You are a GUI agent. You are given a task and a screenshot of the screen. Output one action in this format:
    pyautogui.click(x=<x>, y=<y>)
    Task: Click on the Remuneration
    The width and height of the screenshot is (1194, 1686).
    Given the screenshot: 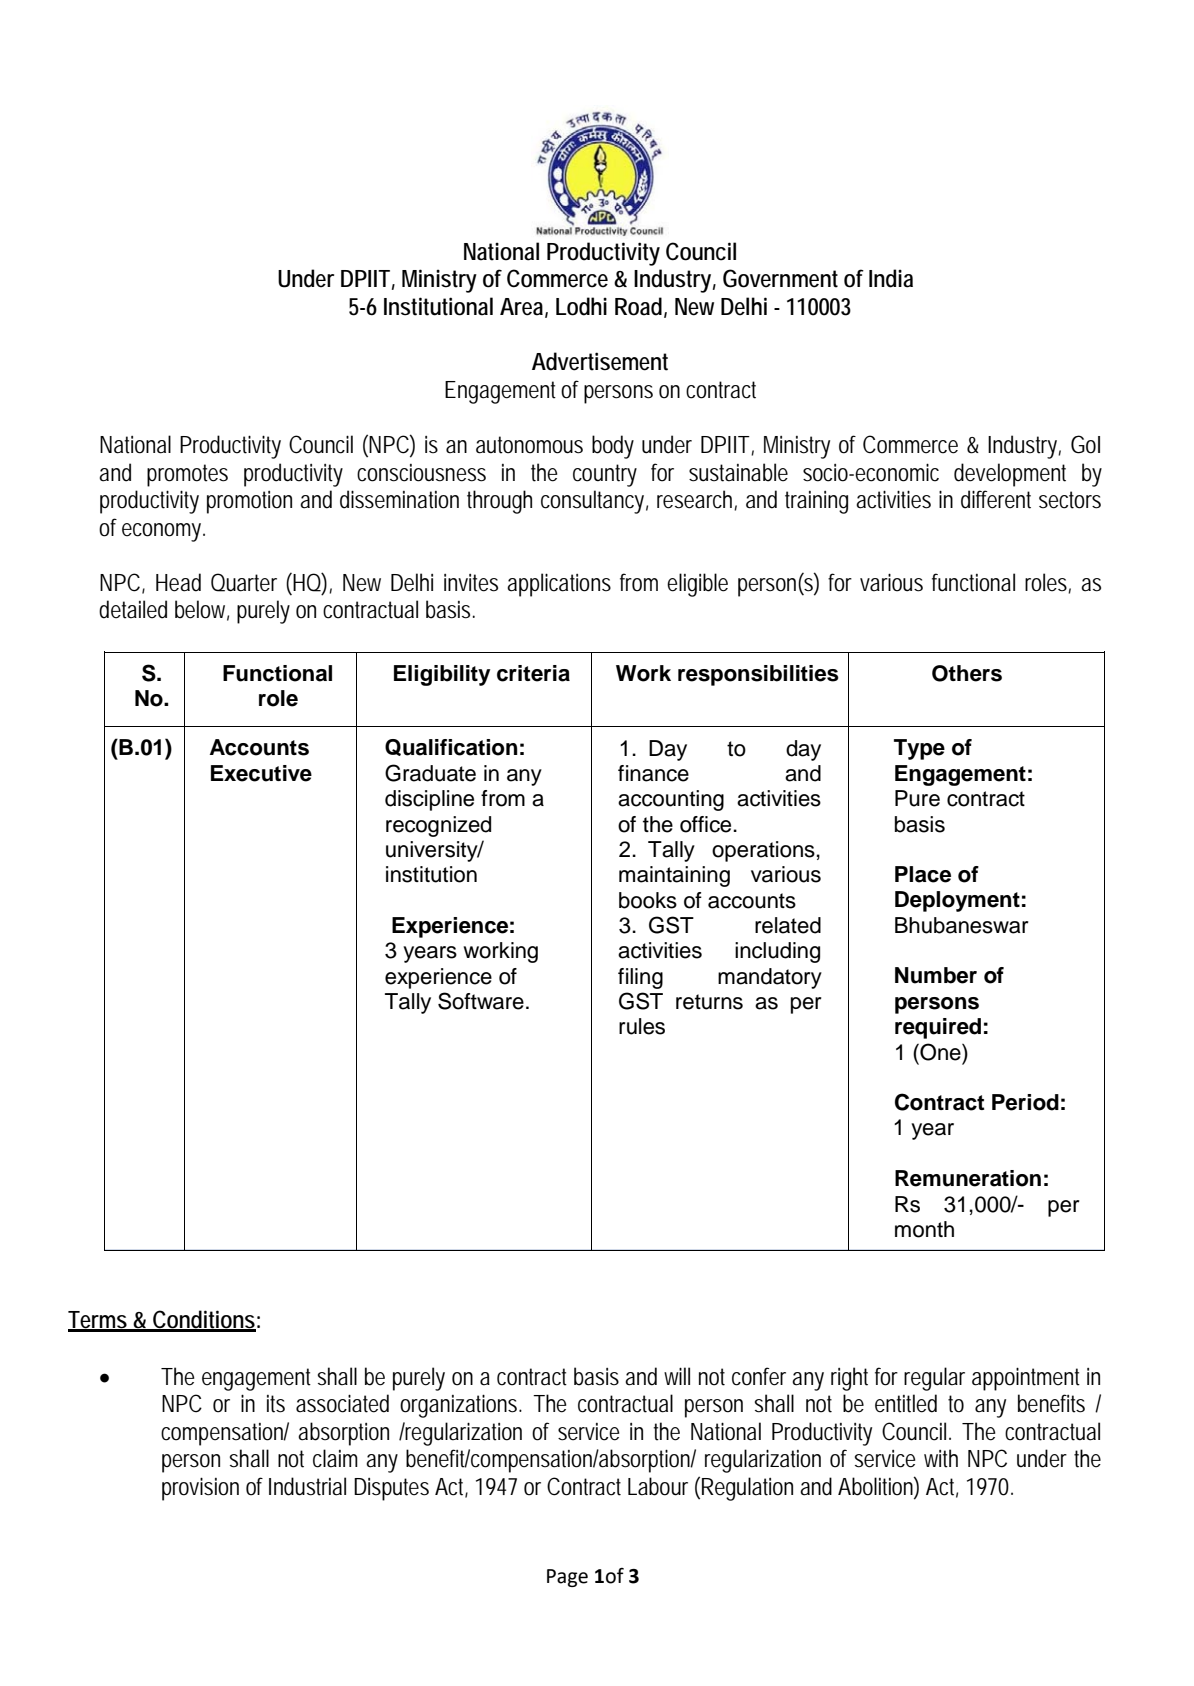 What is the action you would take?
    pyautogui.click(x=968, y=1178)
